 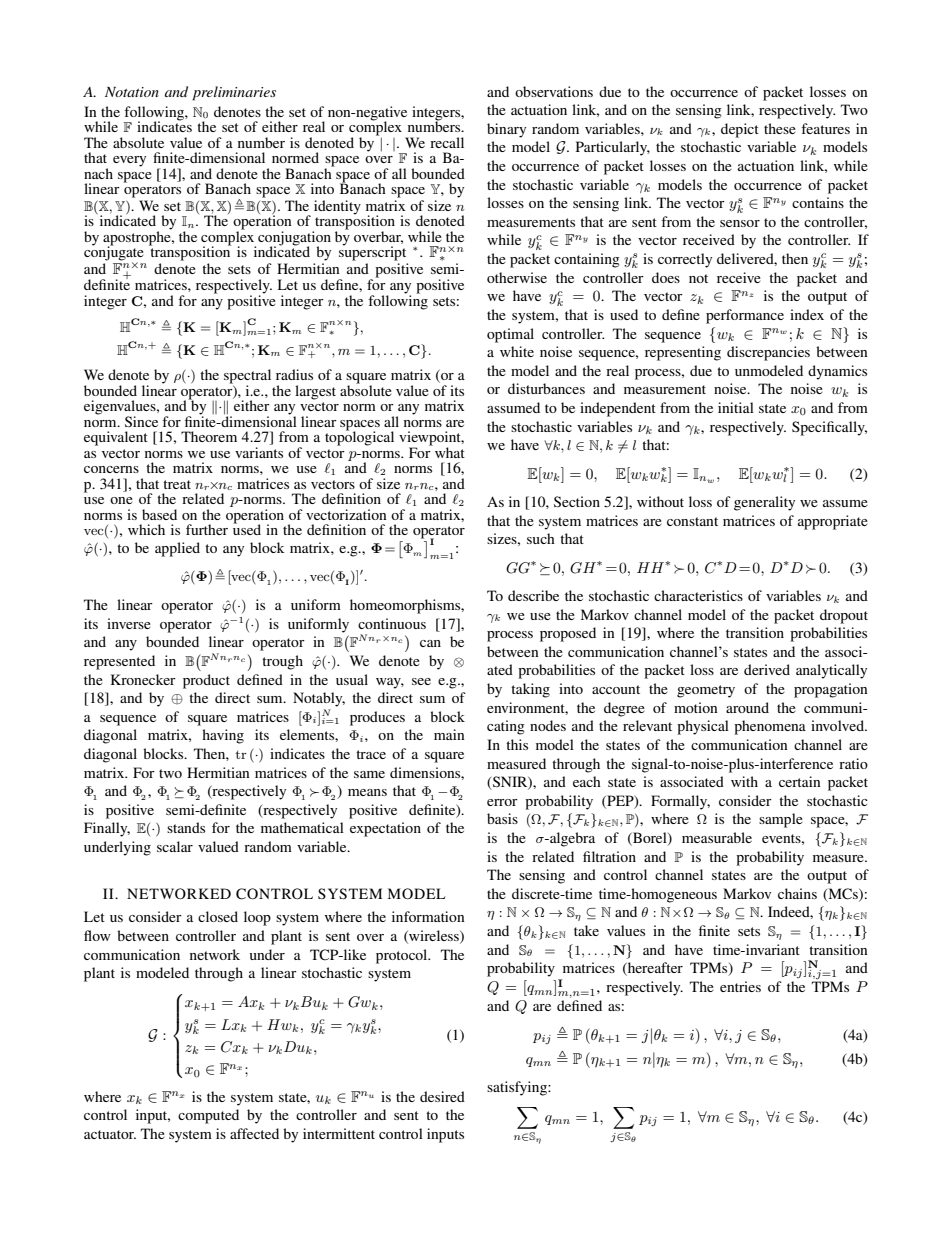 I want to click on characteristics, so click(x=698, y=595).
